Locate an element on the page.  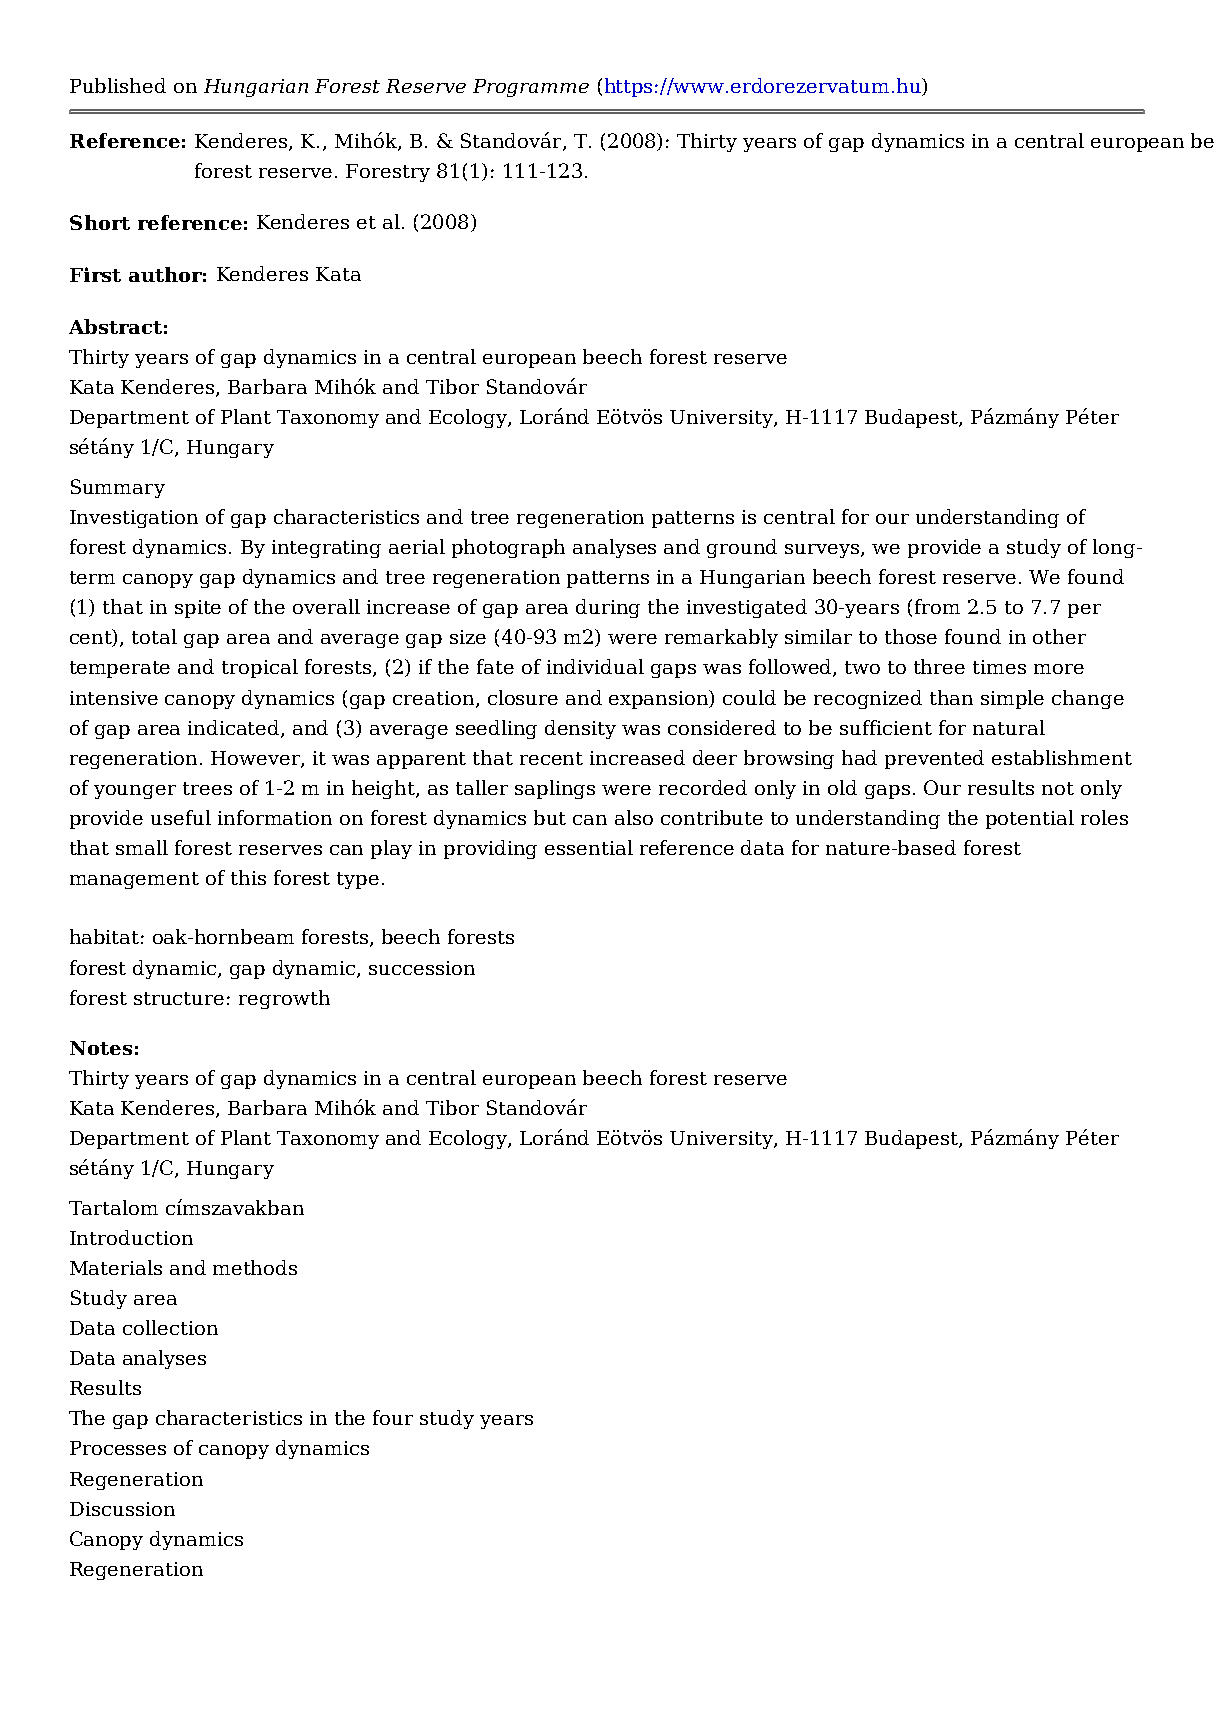
Published is located at coordinates (118, 85).
